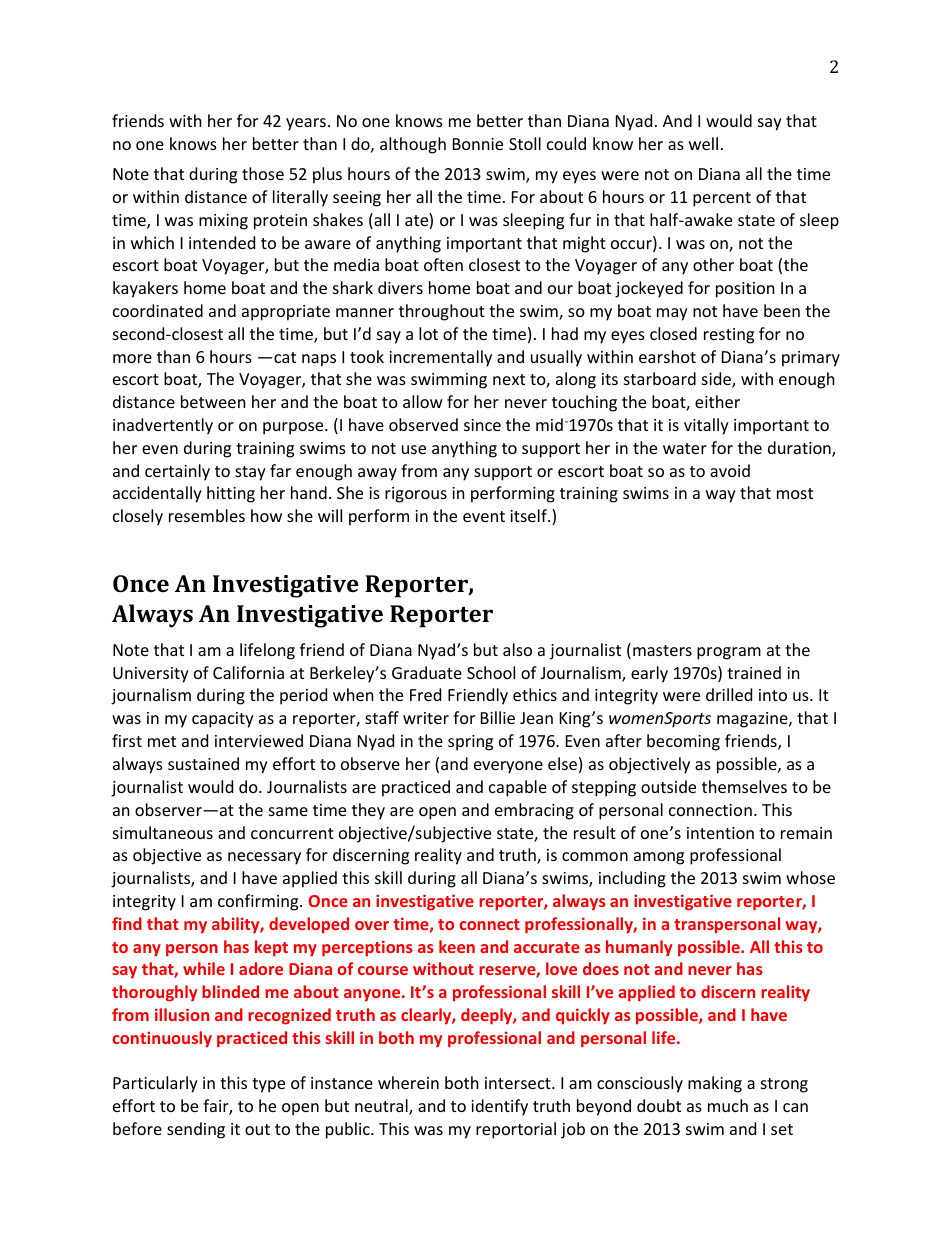 The height and width of the image is (1233, 952). I want to click on those, so click(263, 173).
